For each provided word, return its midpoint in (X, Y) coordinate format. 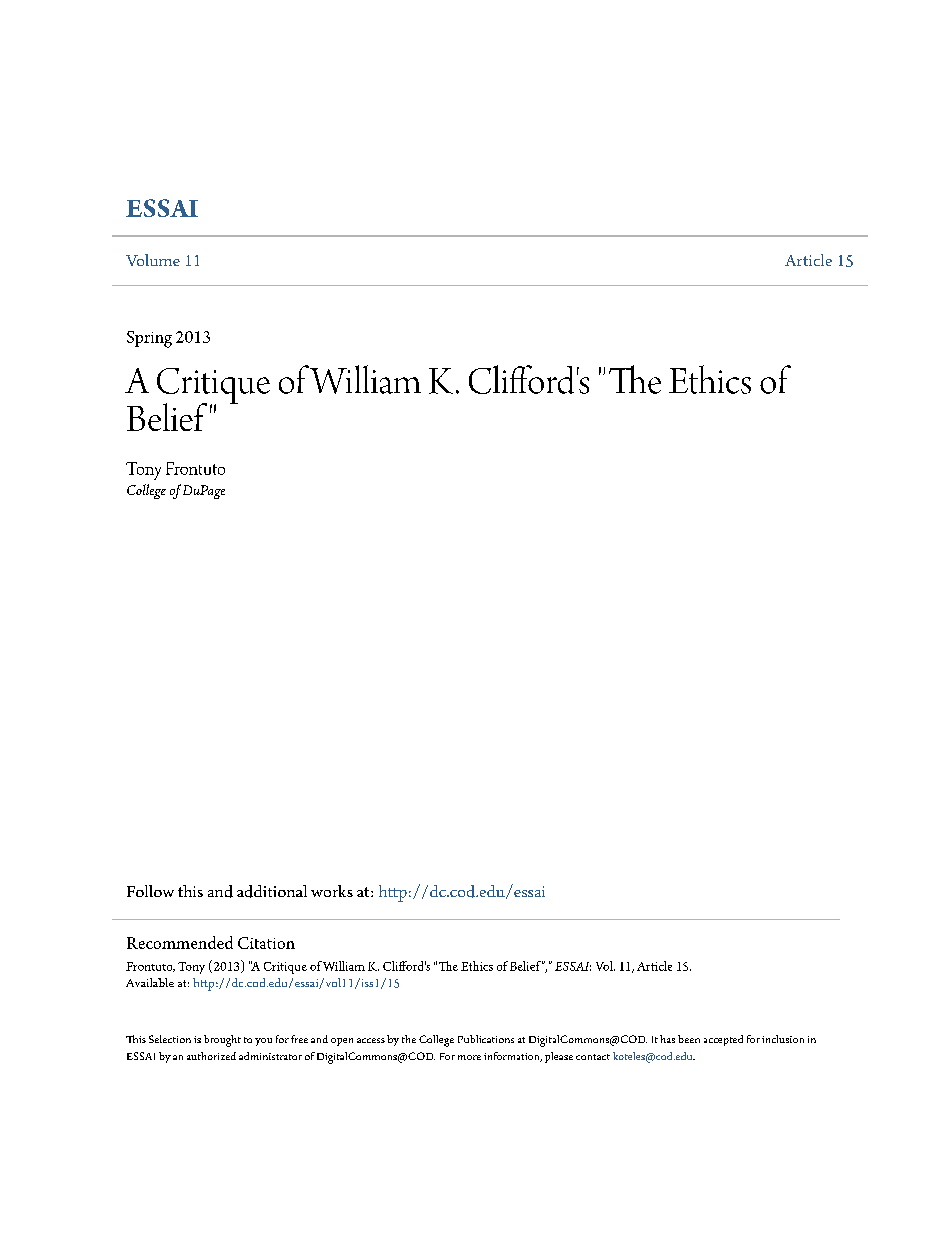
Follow (150, 891)
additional (272, 891)
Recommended (180, 942)
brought (222, 1041)
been (689, 1039)
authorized (211, 1056)
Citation (266, 943)
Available (150, 982)
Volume (153, 260)
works (332, 891)
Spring (149, 339)
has (667, 1039)
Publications (486, 1039)
